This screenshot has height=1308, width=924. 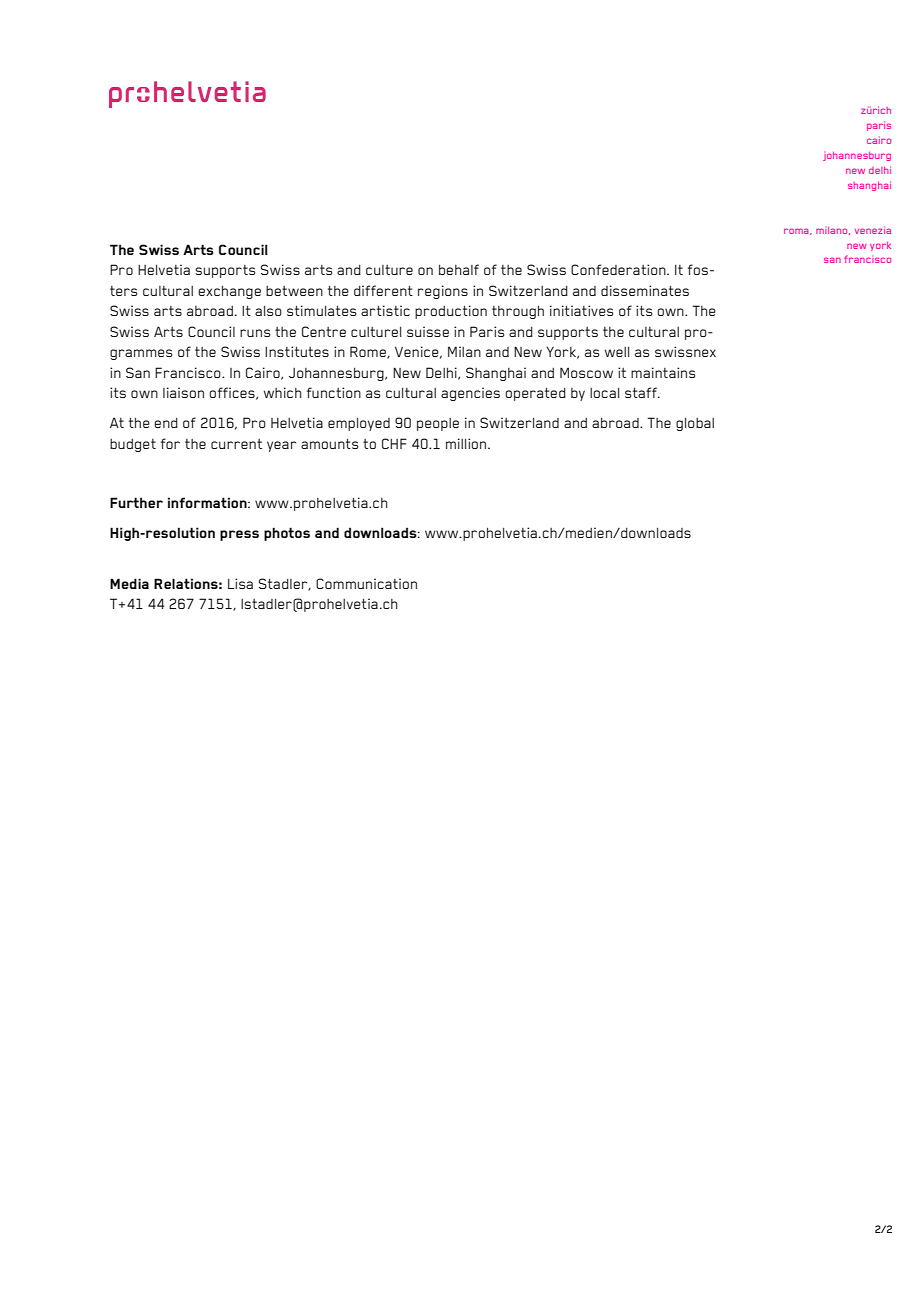 What do you see at coordinates (467, 443) in the screenshot?
I see `million` at bounding box center [467, 443].
